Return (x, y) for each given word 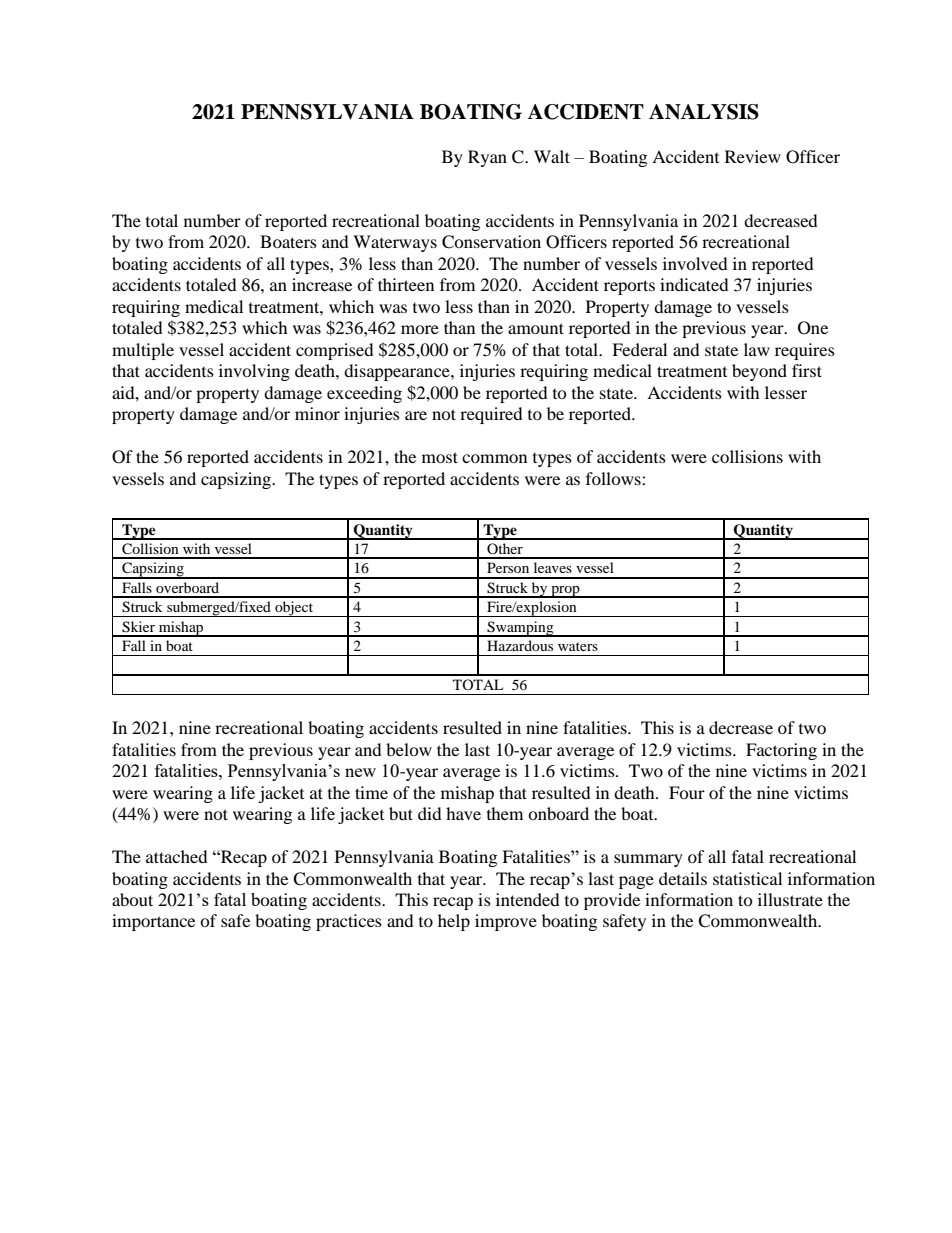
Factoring (781, 751)
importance (153, 922)
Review (753, 156)
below (409, 749)
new (360, 772)
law (757, 349)
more (420, 329)
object (294, 609)
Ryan (487, 158)
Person (508, 567)
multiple (143, 351)
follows (614, 478)
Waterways (395, 243)
